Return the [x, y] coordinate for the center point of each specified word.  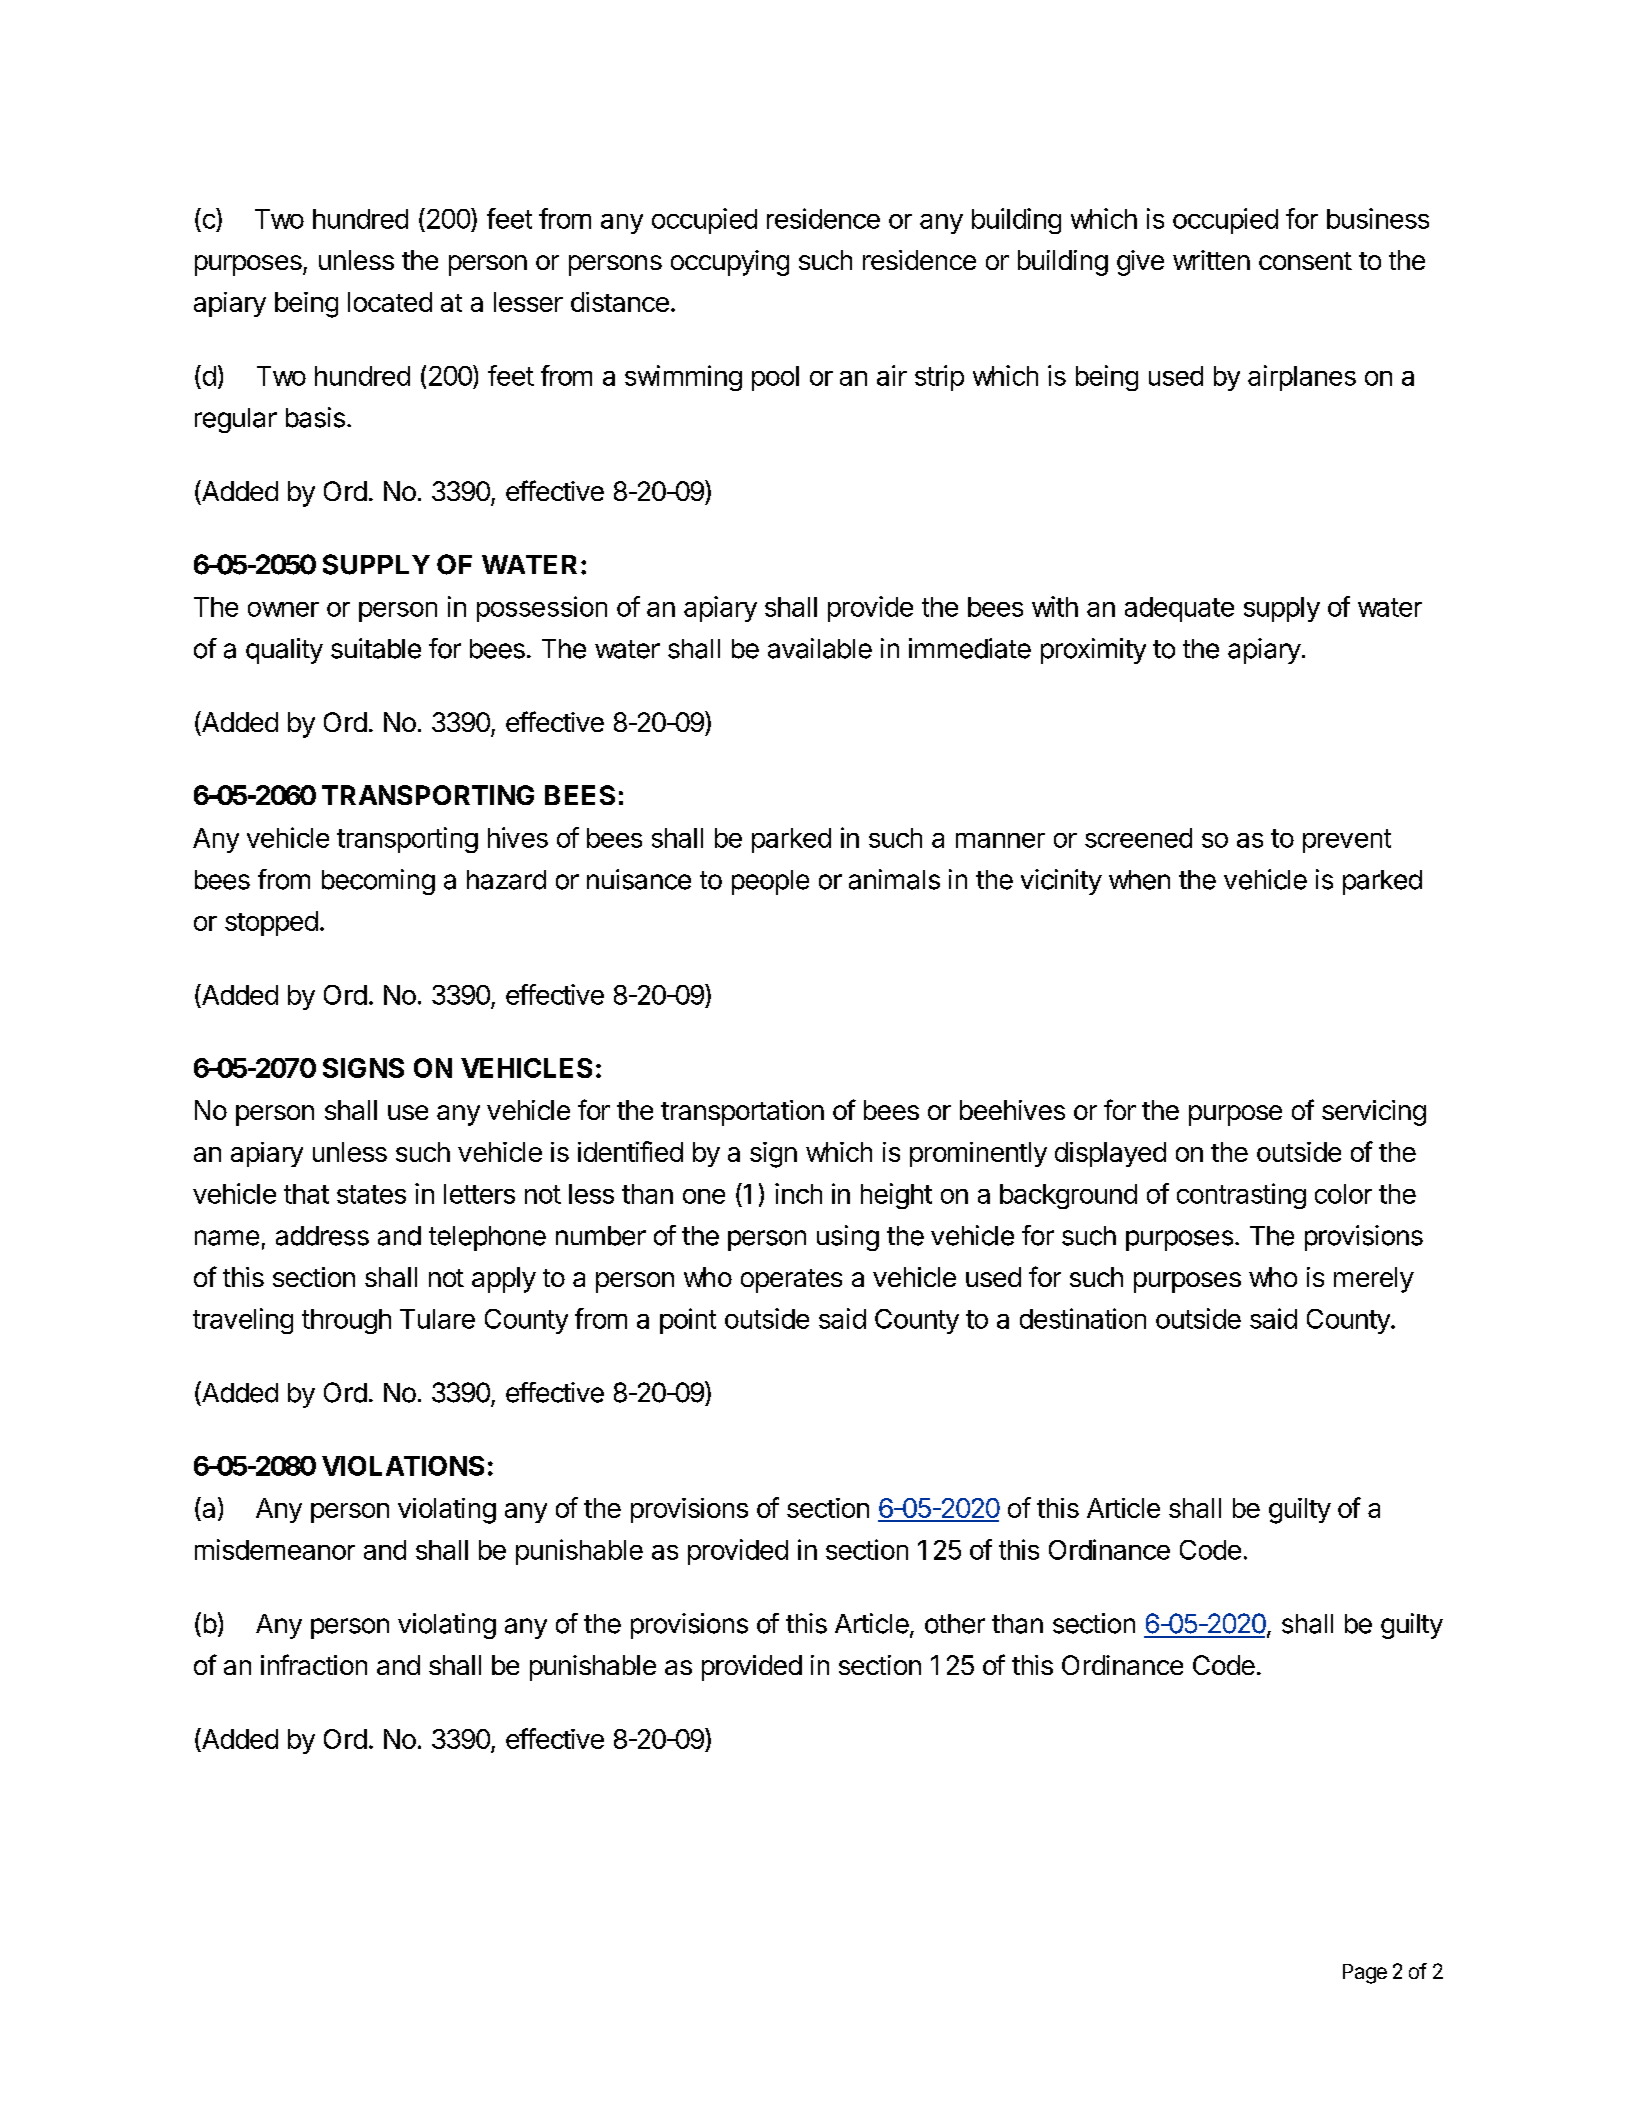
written [1211, 260]
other [955, 1624]
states [371, 1194]
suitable [376, 648]
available [820, 648]
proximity [1093, 651]
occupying [730, 263]
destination [1083, 1318]
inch [798, 1193]
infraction [314, 1664]
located [390, 302]
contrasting [1241, 1196]
